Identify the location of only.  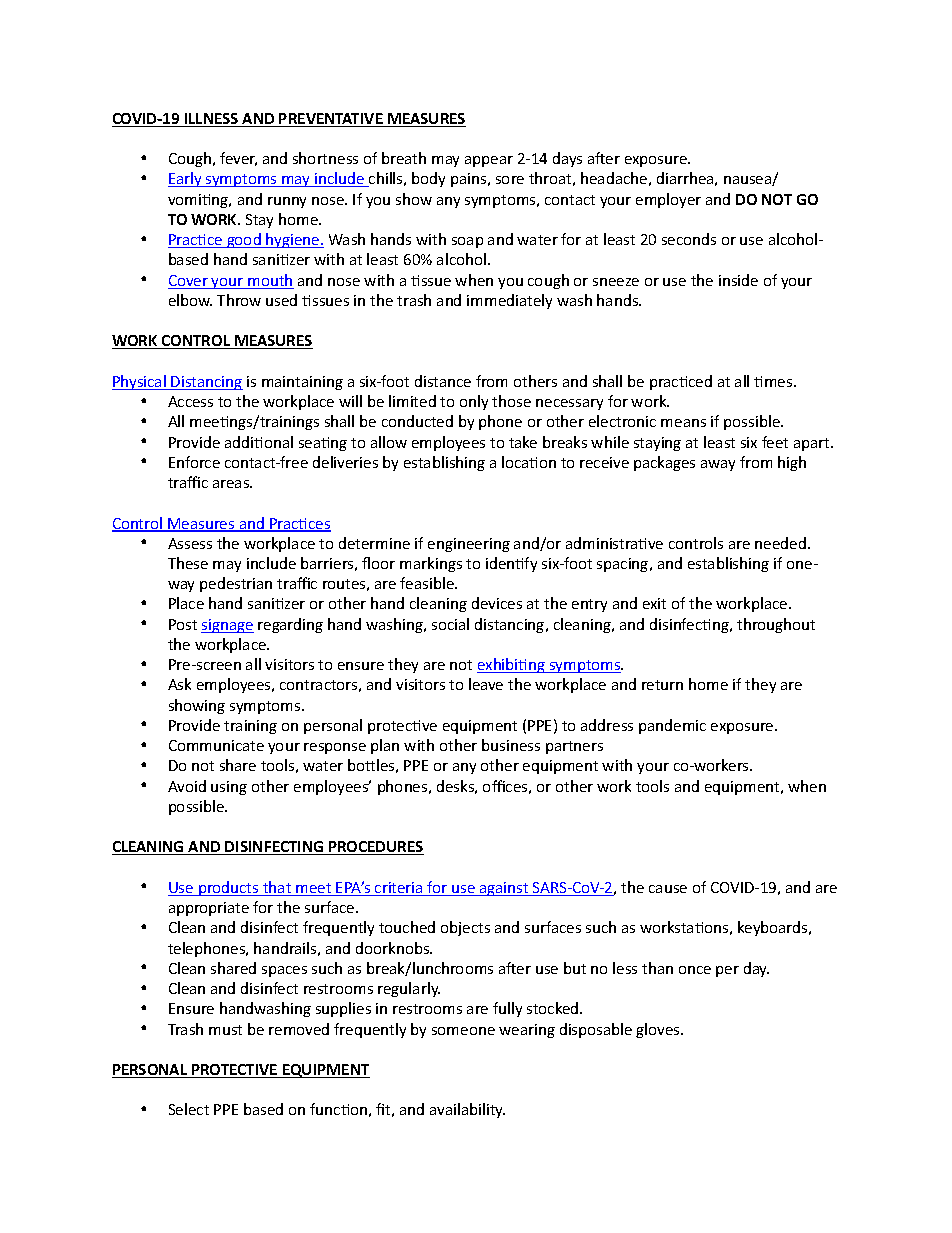
(474, 402).
